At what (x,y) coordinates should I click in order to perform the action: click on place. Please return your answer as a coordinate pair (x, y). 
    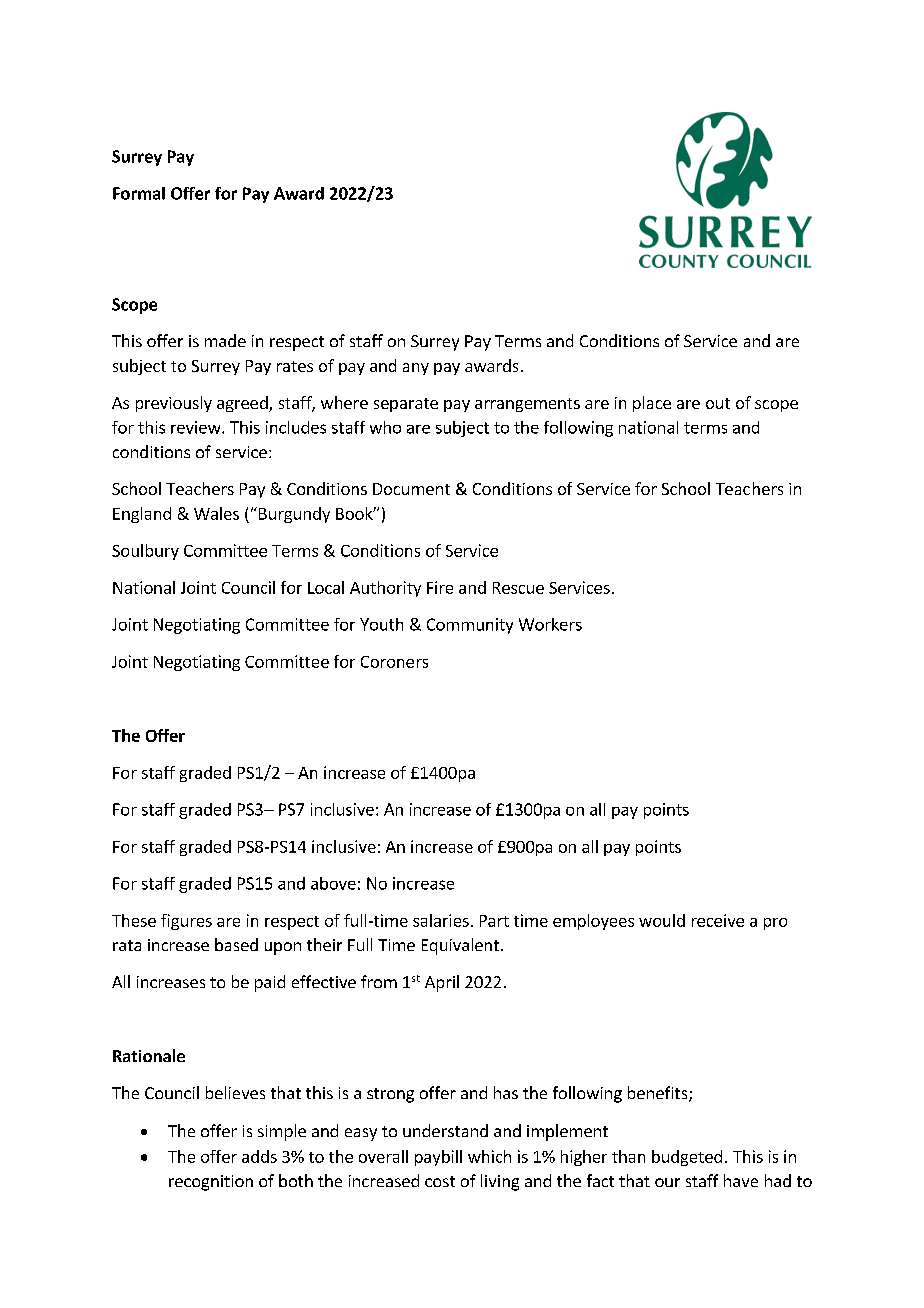
    Looking at the image, I should click on (652, 404).
